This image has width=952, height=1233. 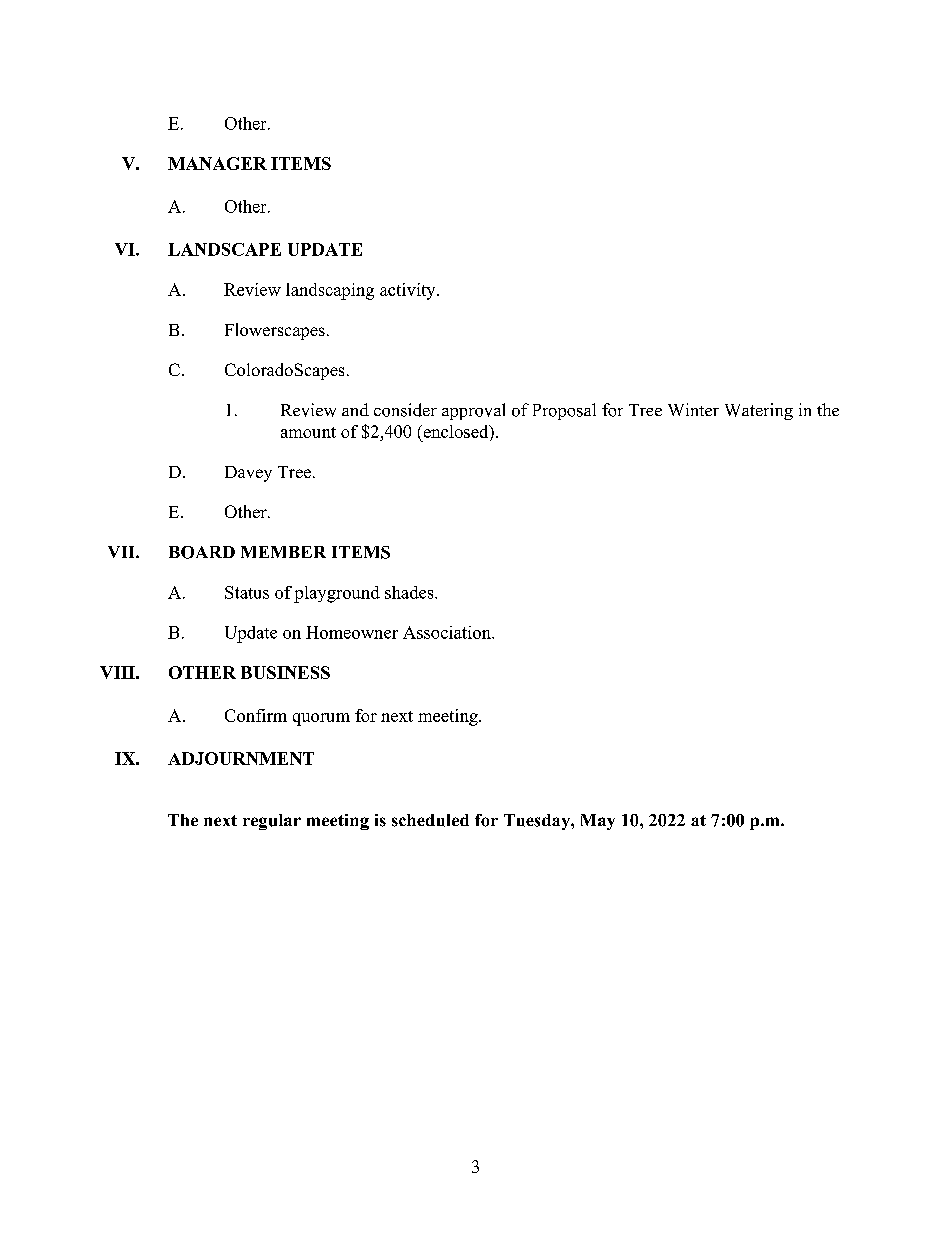 What do you see at coordinates (759, 411) in the image?
I see `Watering` at bounding box center [759, 411].
